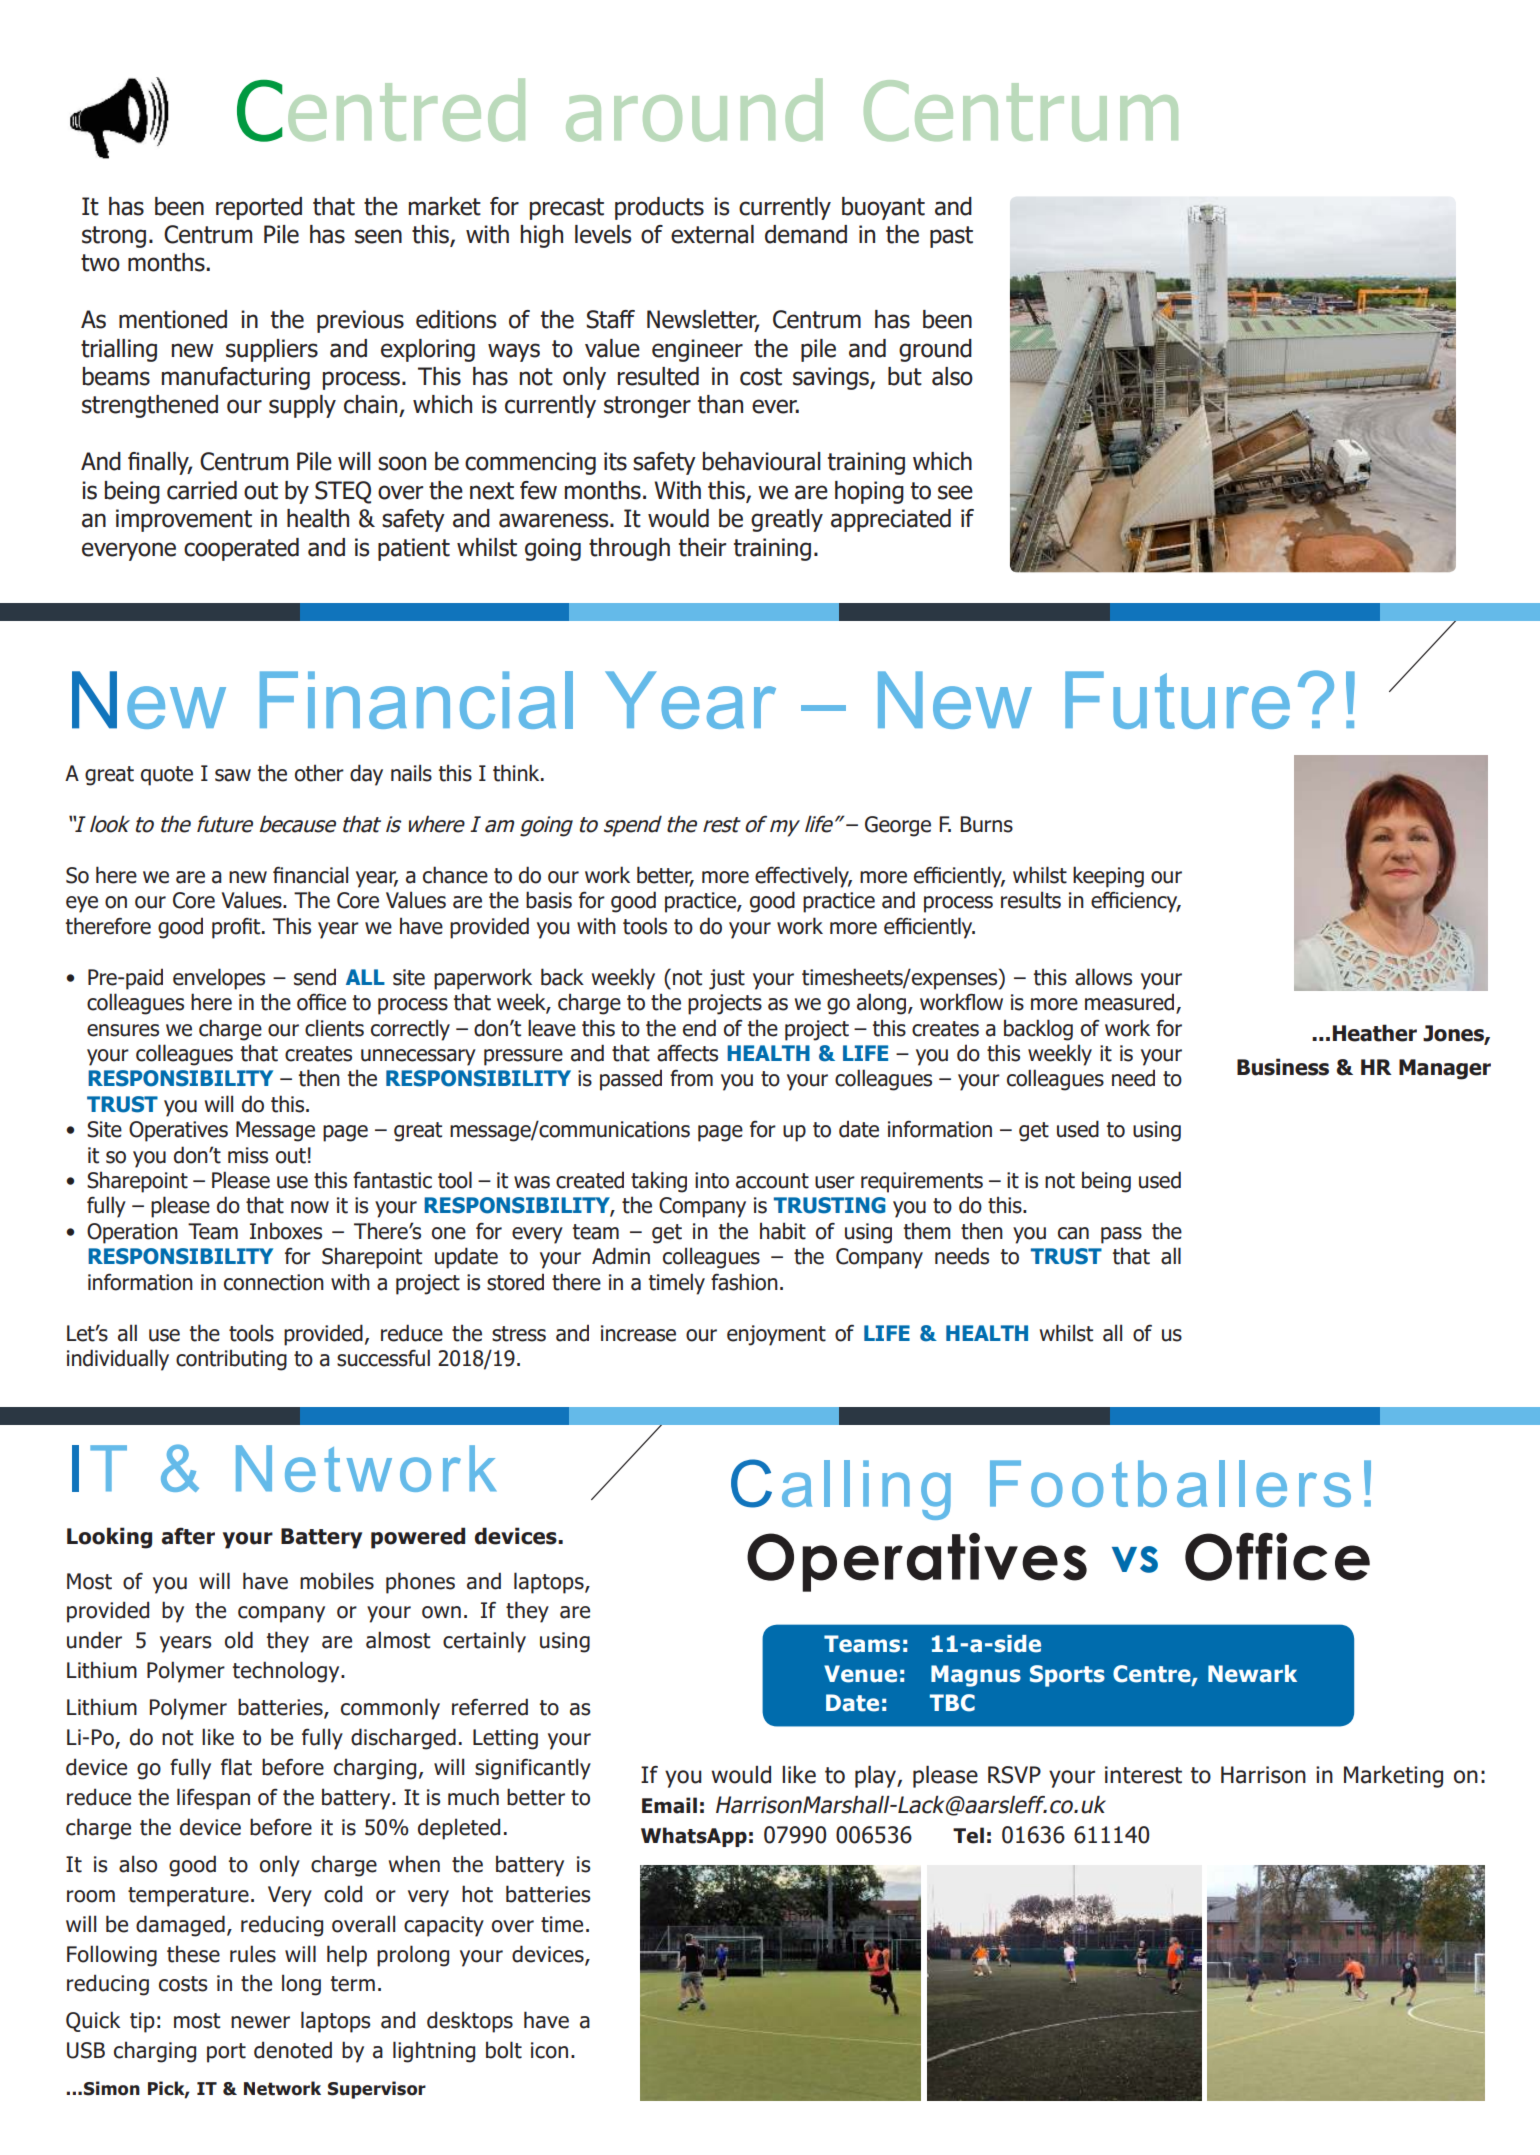 The height and width of the screenshot is (2155, 1540). What do you see at coordinates (549, 2050) in the screenshot?
I see `icon` at bounding box center [549, 2050].
